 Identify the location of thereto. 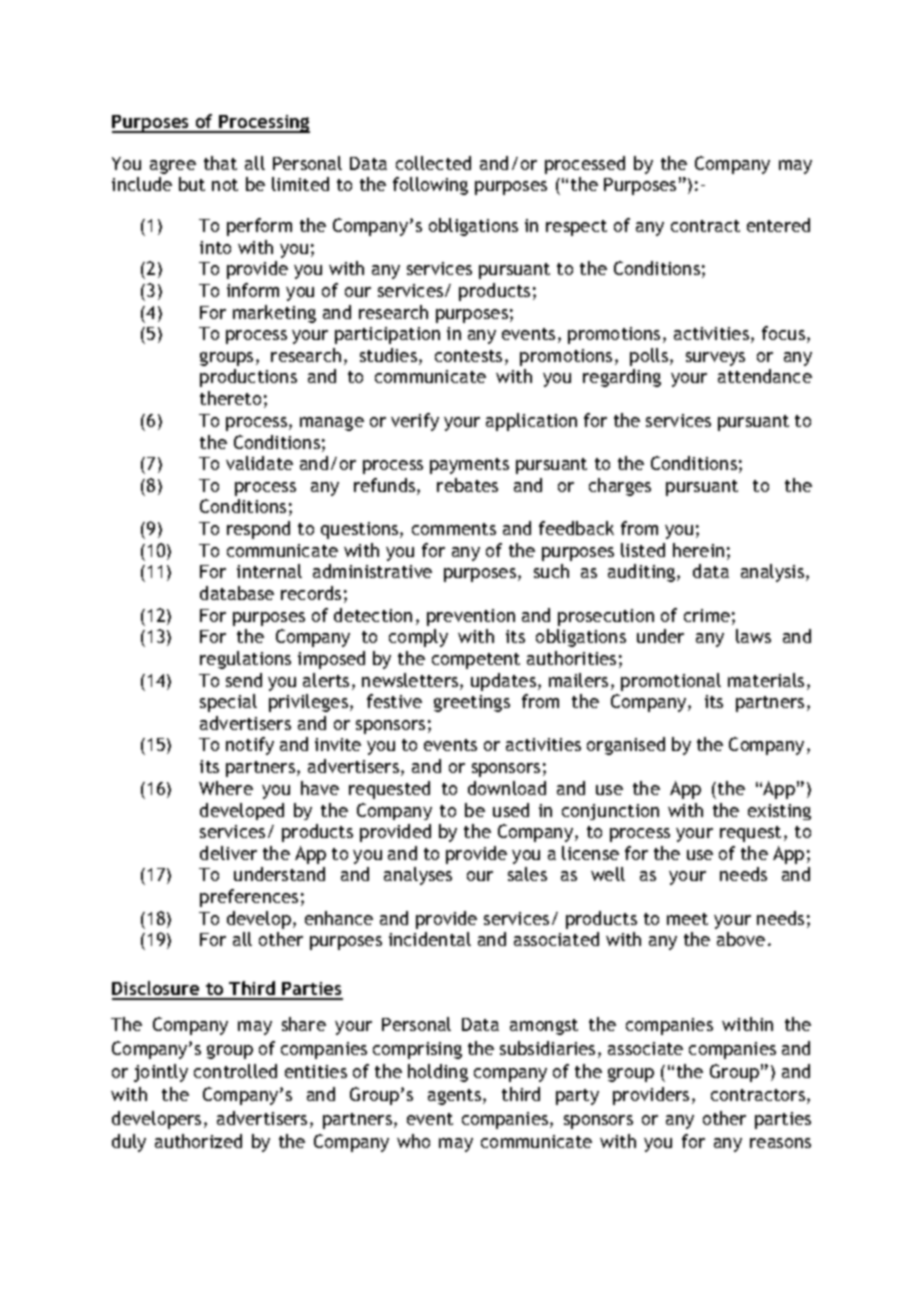
(230, 398).
